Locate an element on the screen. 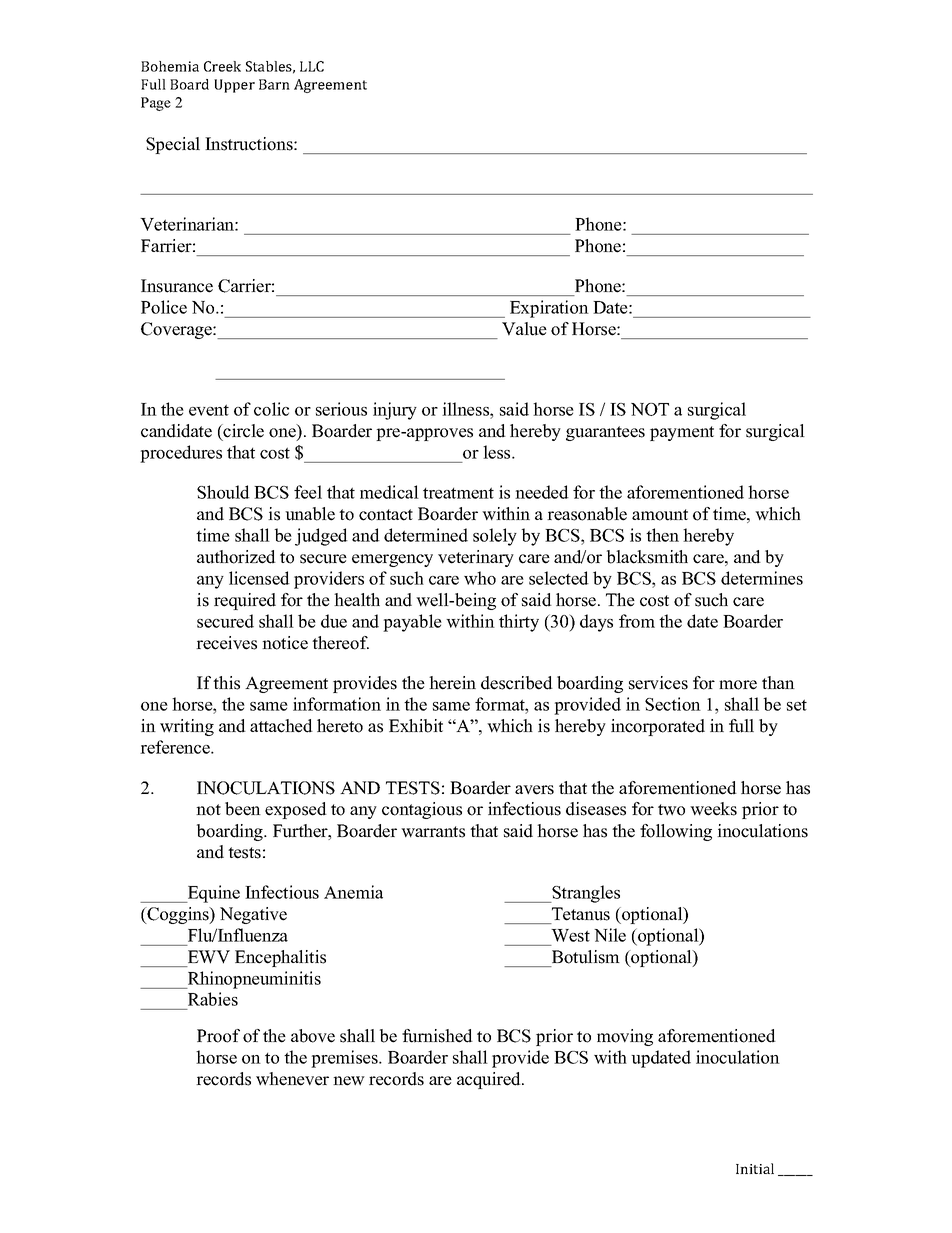 This screenshot has width=952, height=1233. Value is located at coordinates (524, 329).
